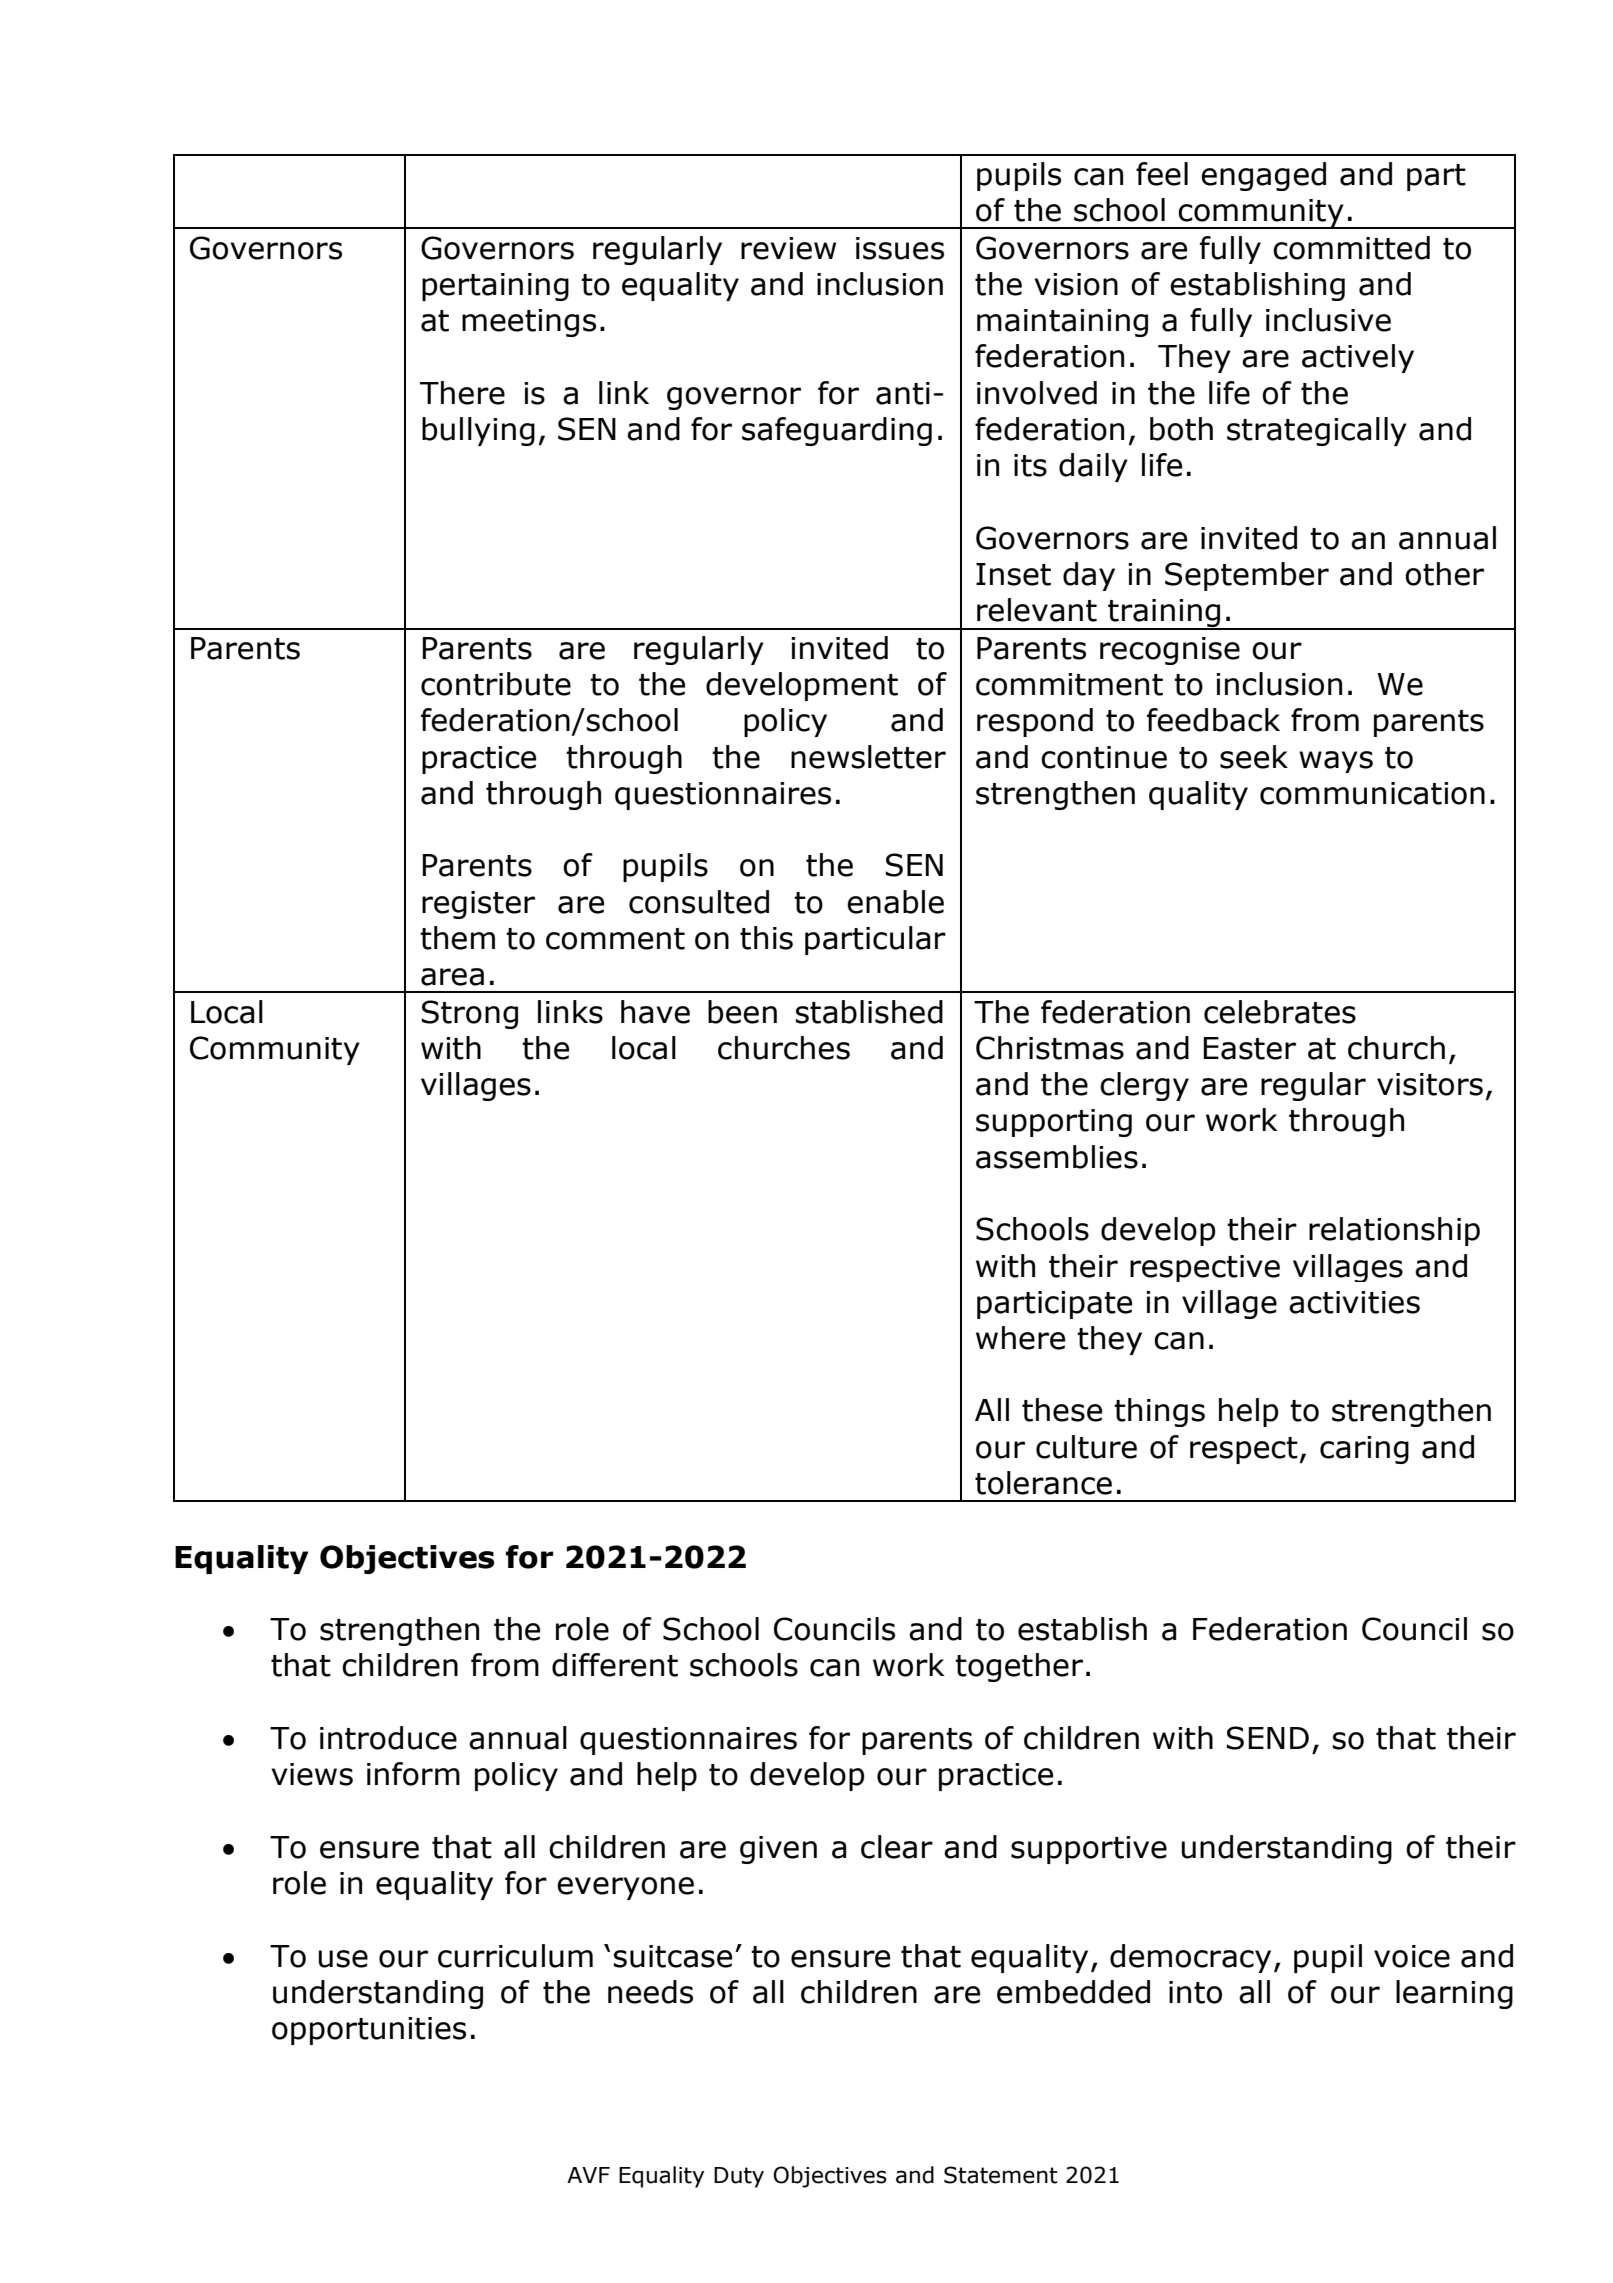 The height and width of the document is (2283, 1613). What do you see at coordinates (900, 248) in the document?
I see `issues` at bounding box center [900, 248].
